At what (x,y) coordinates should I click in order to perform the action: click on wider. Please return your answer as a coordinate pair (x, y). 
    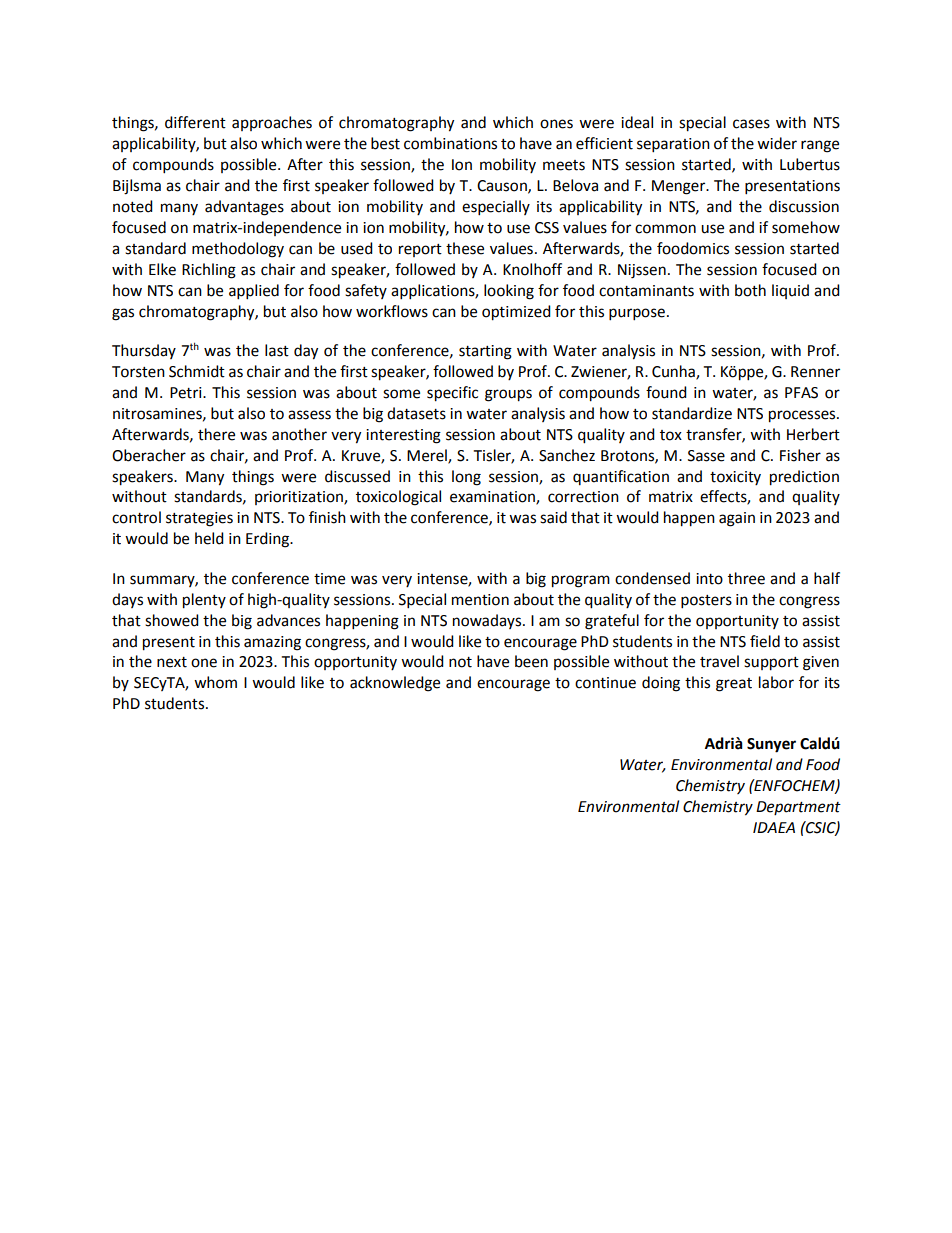
    Looking at the image, I should click on (777, 143).
